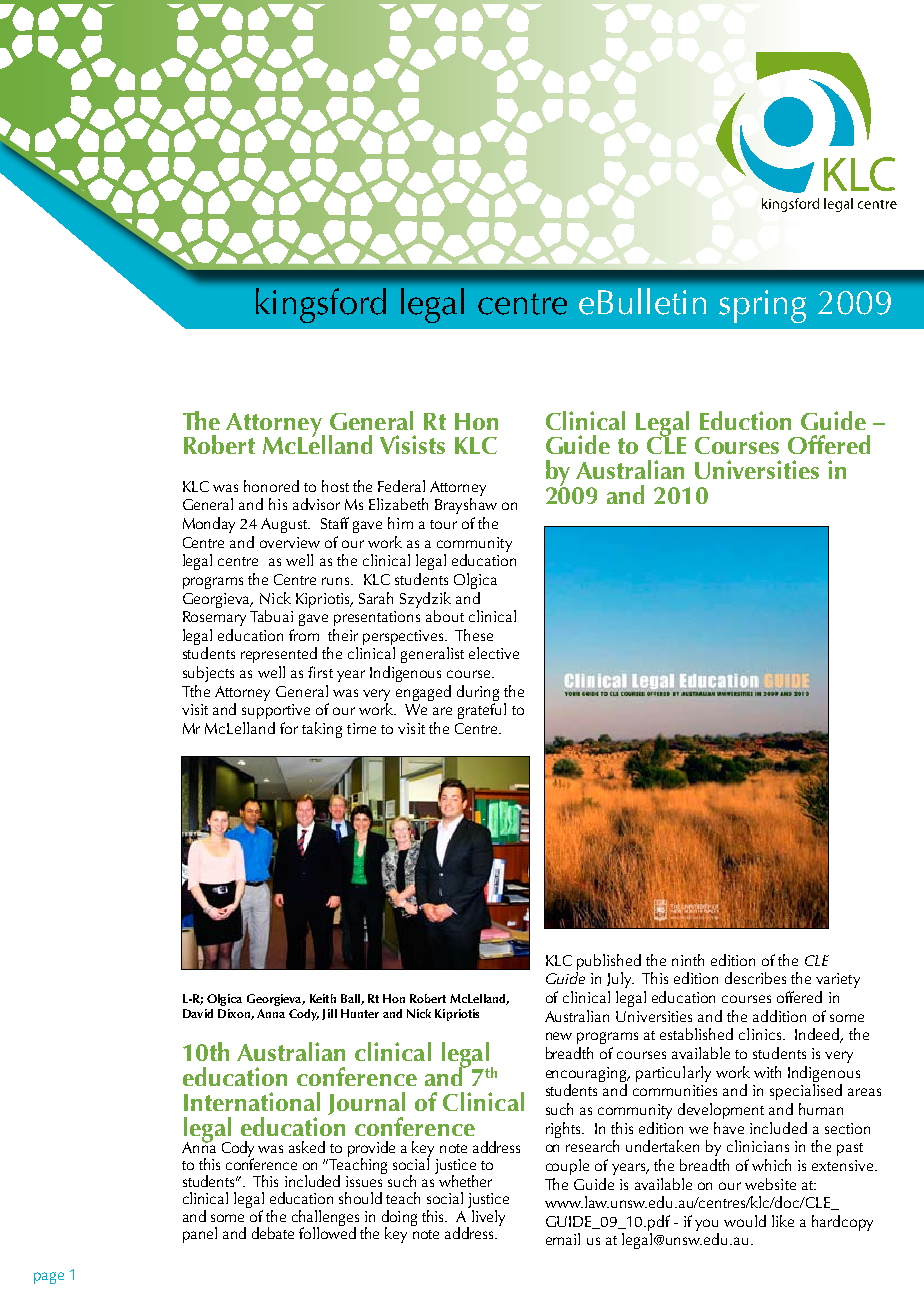  What do you see at coordinates (762, 306) in the screenshot?
I see `spring` at bounding box center [762, 306].
